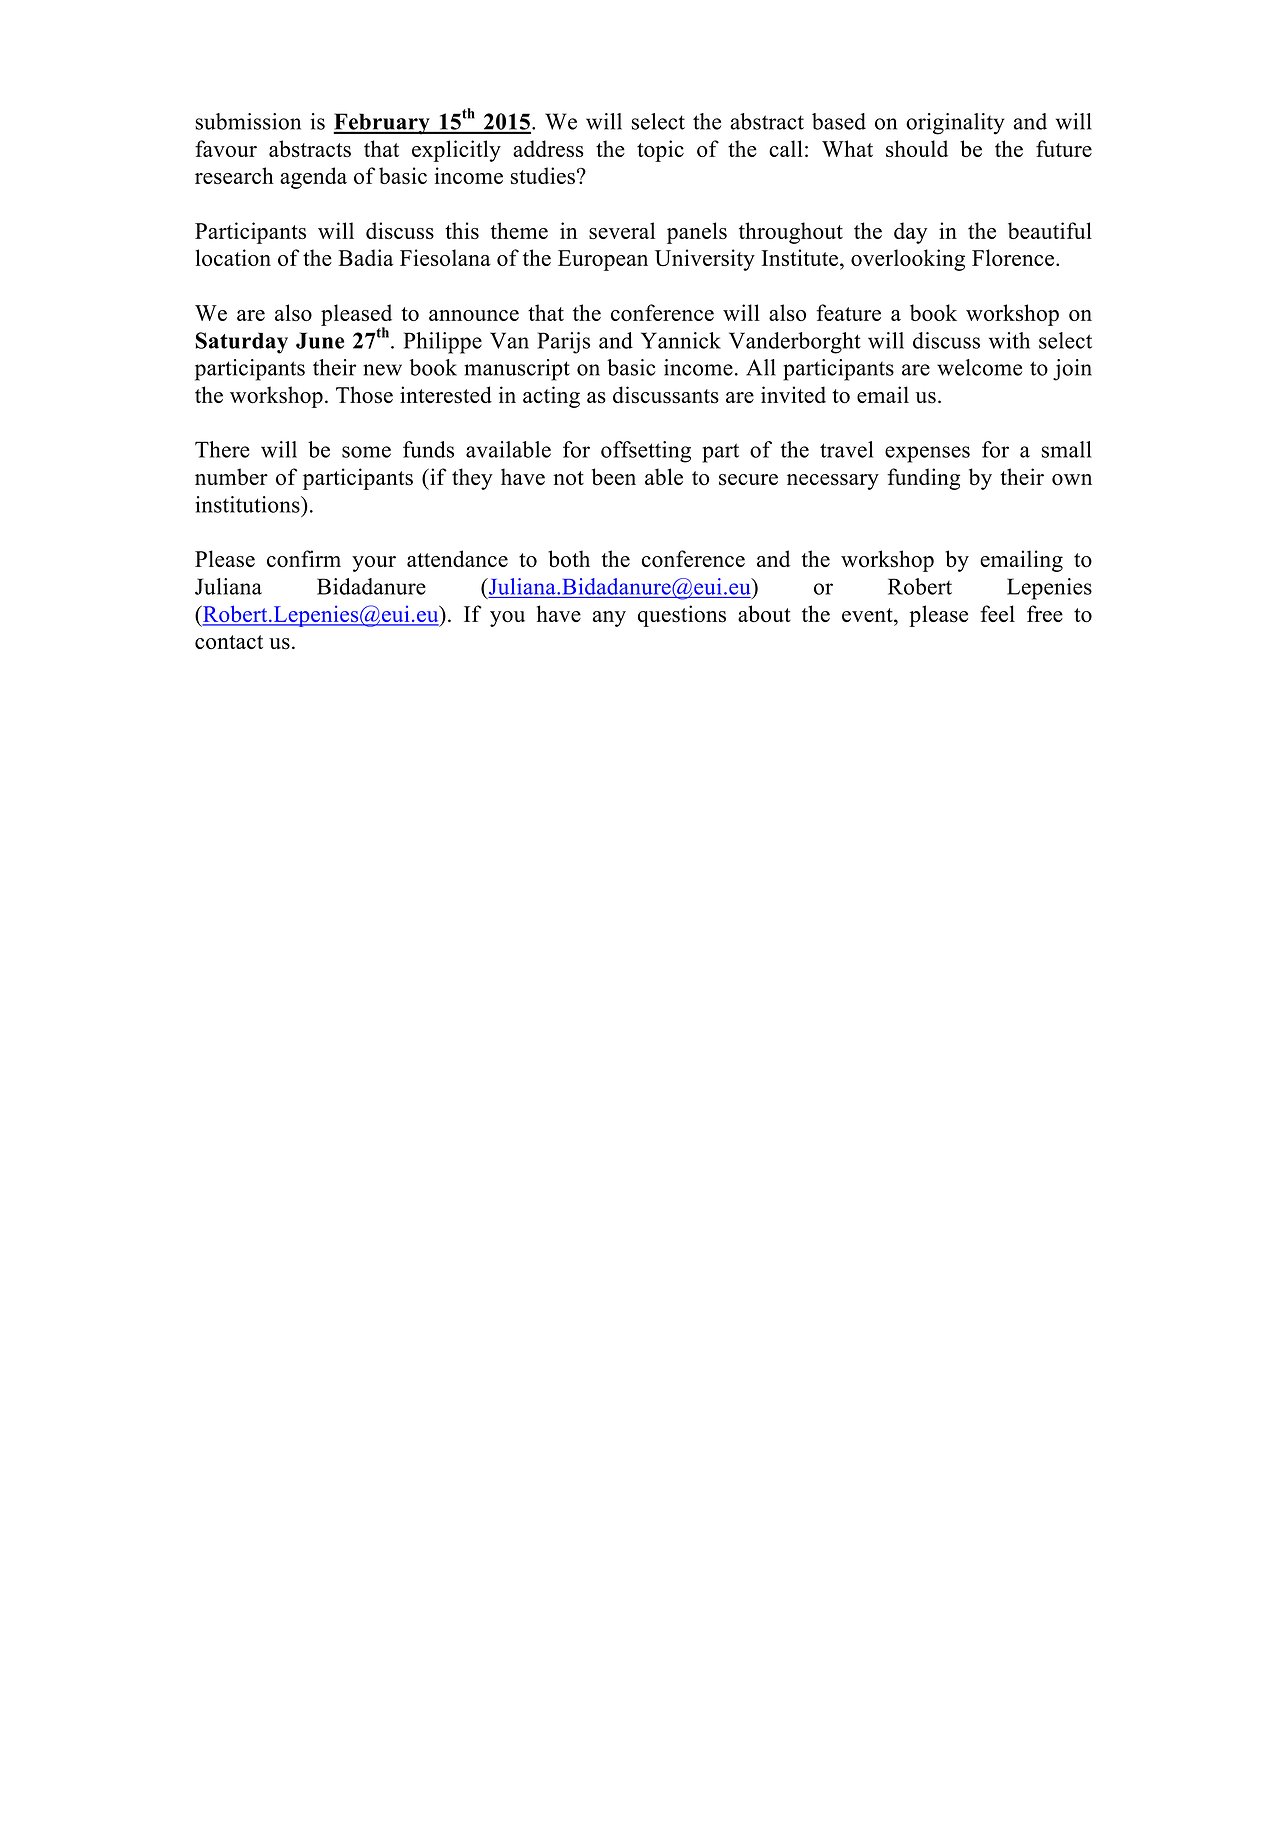  I want to click on Florence, so click(1014, 257).
